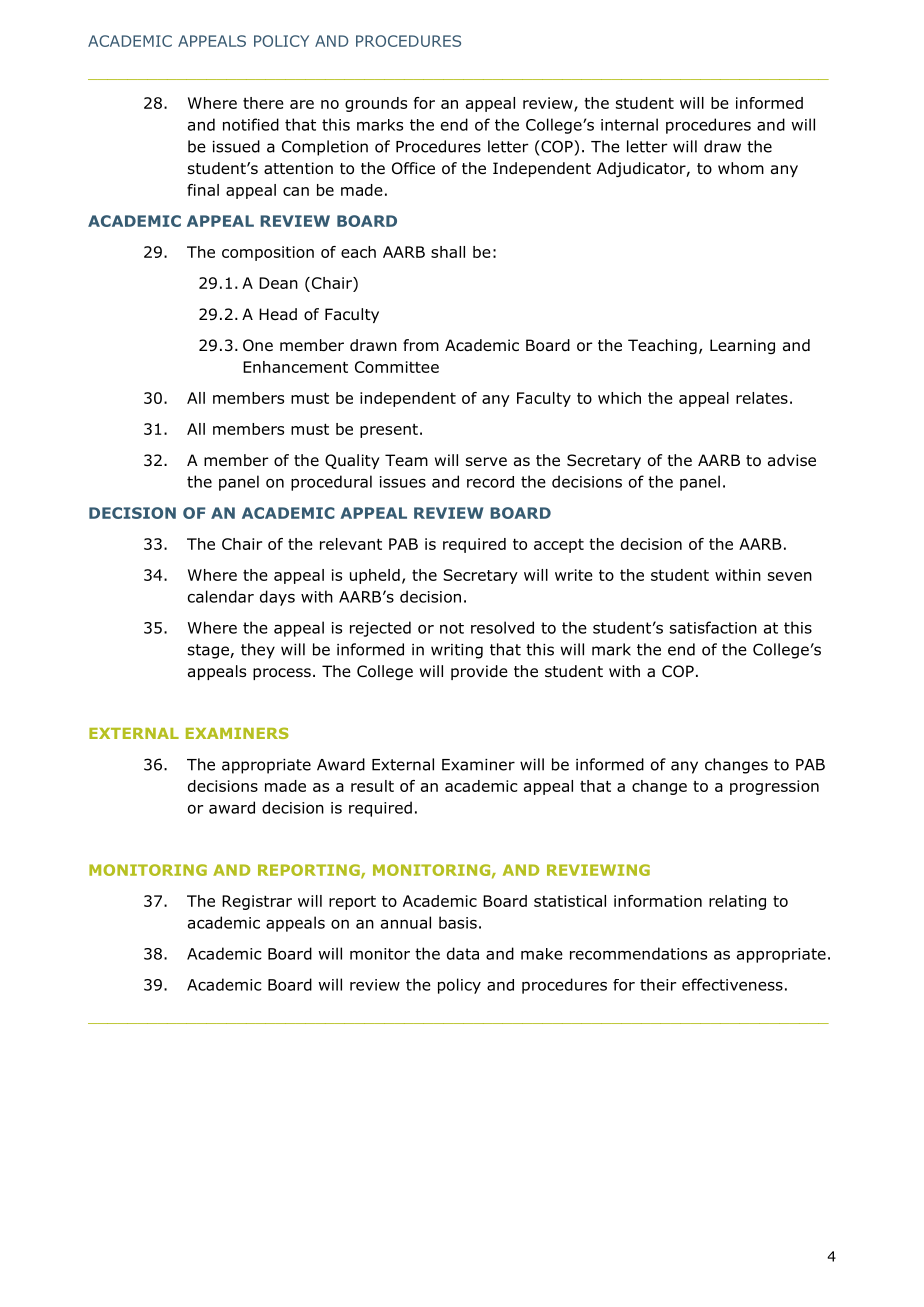  What do you see at coordinates (413, 168) in the page?
I see `Office` at bounding box center [413, 168].
